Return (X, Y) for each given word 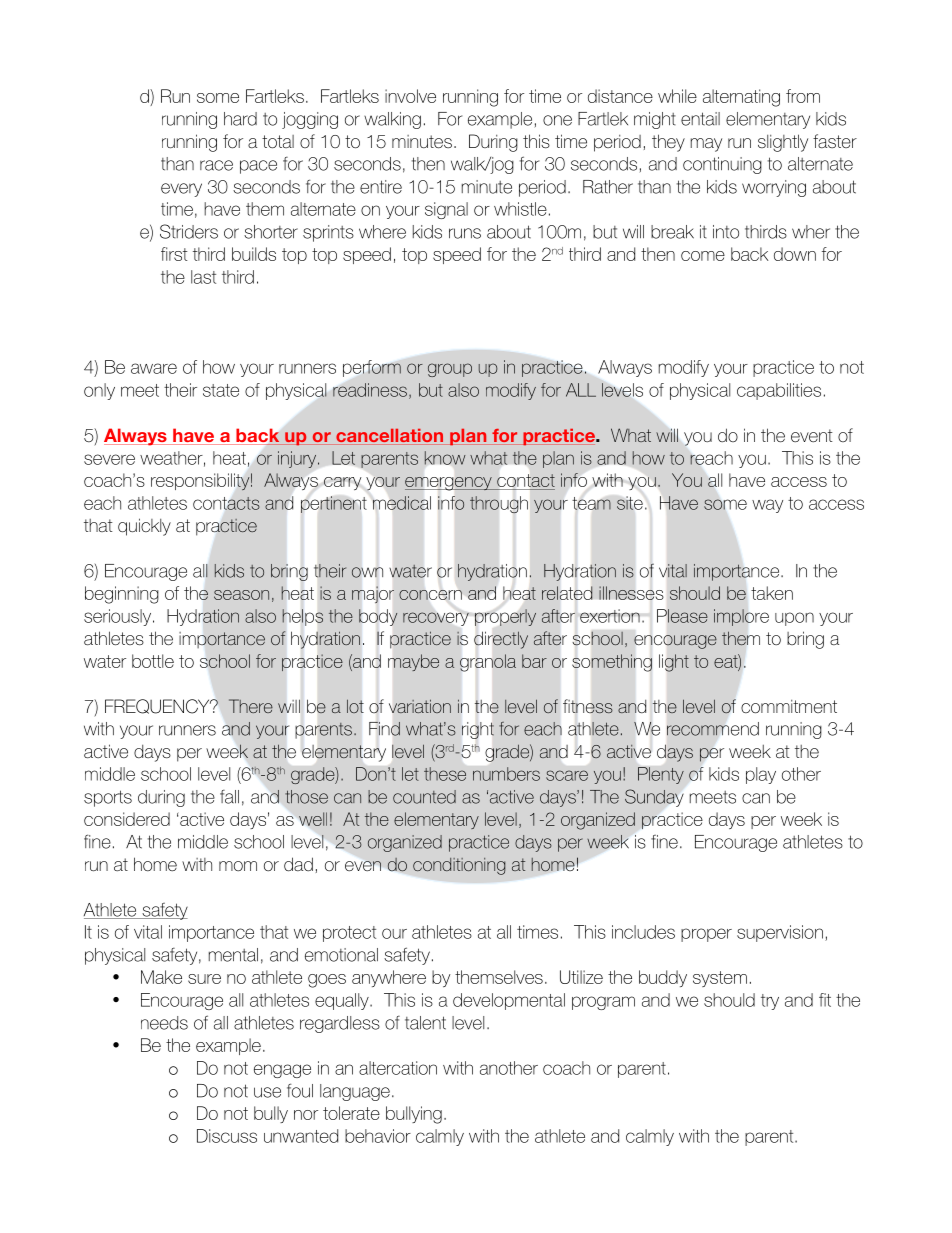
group (450, 370)
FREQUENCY (158, 706)
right (478, 730)
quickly (144, 527)
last (203, 277)
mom (238, 866)
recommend (713, 729)
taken (772, 593)
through (499, 504)
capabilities (779, 391)
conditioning (459, 866)
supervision (780, 933)
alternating (741, 98)
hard (240, 119)
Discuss (227, 1136)
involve (410, 96)
